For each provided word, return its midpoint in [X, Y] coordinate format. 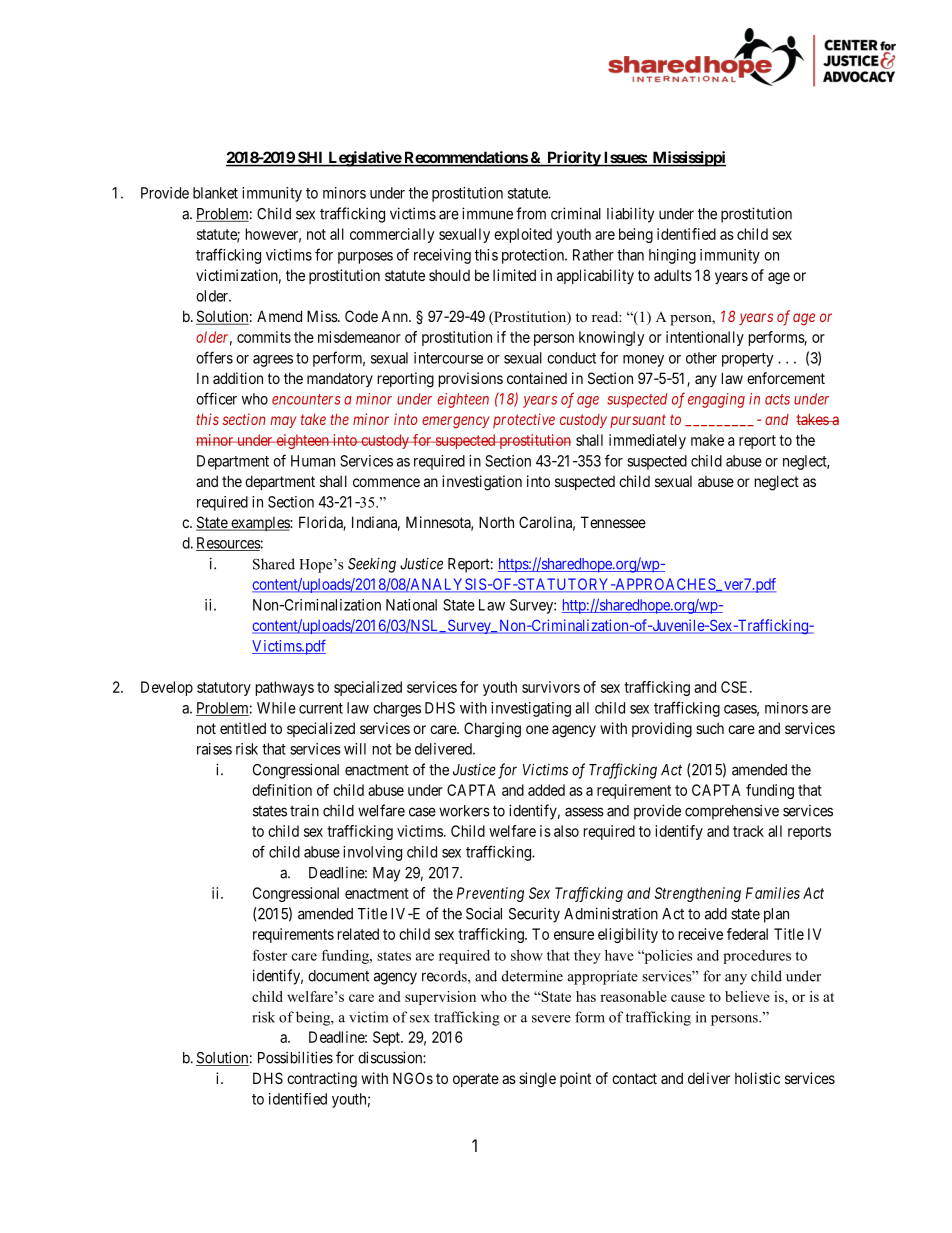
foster [270, 955]
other [701, 358]
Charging [492, 730]
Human [313, 461]
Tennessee [613, 522]
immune [487, 213]
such [710, 728]
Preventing [490, 894]
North [496, 522]
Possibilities [295, 1057]
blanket [215, 193]
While [276, 708]
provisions [471, 379]
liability [630, 215]
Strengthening [698, 894]
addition [238, 378]
